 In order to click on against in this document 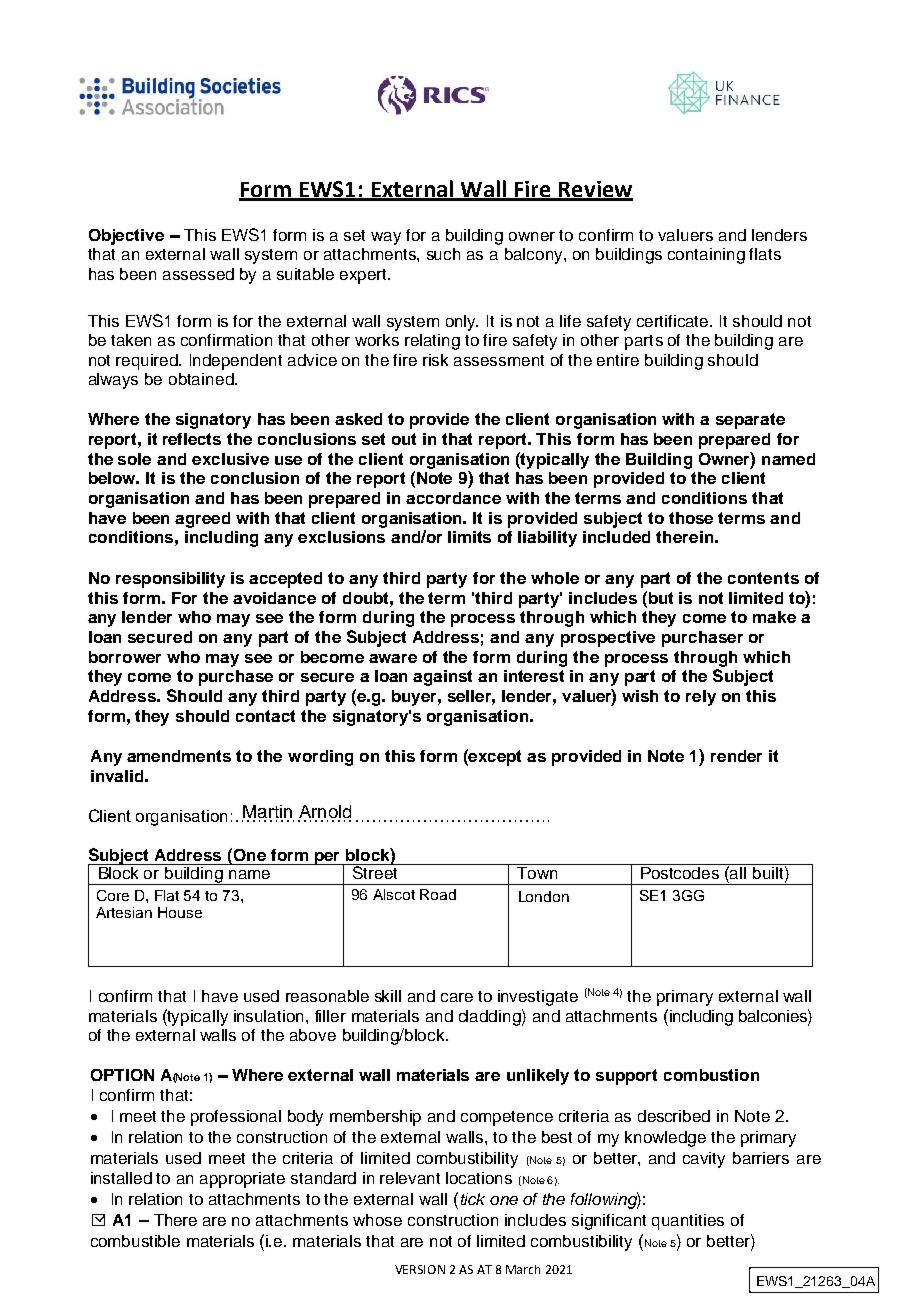, I will do `click(442, 678)`.
